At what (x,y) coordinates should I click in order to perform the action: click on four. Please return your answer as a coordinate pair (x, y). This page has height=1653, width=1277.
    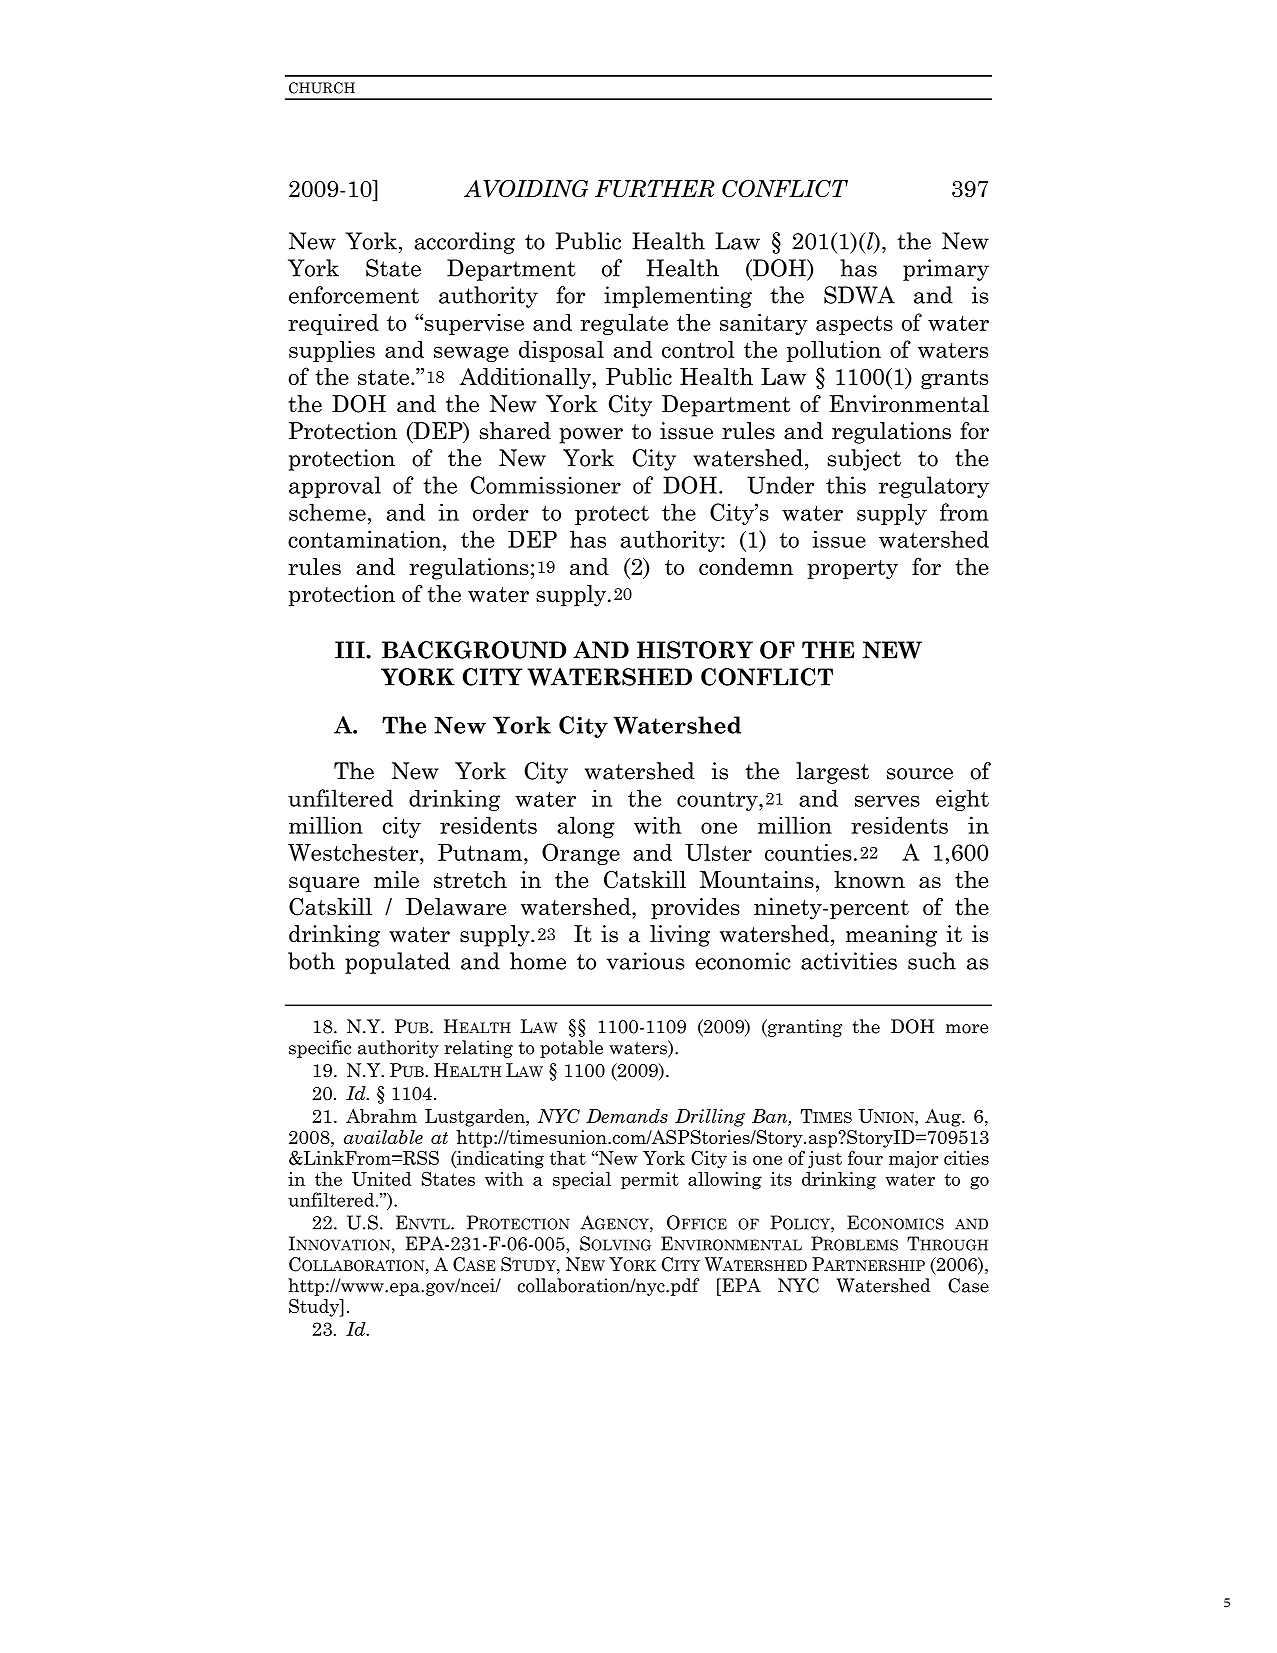
    Looking at the image, I should click on (865, 1157).
